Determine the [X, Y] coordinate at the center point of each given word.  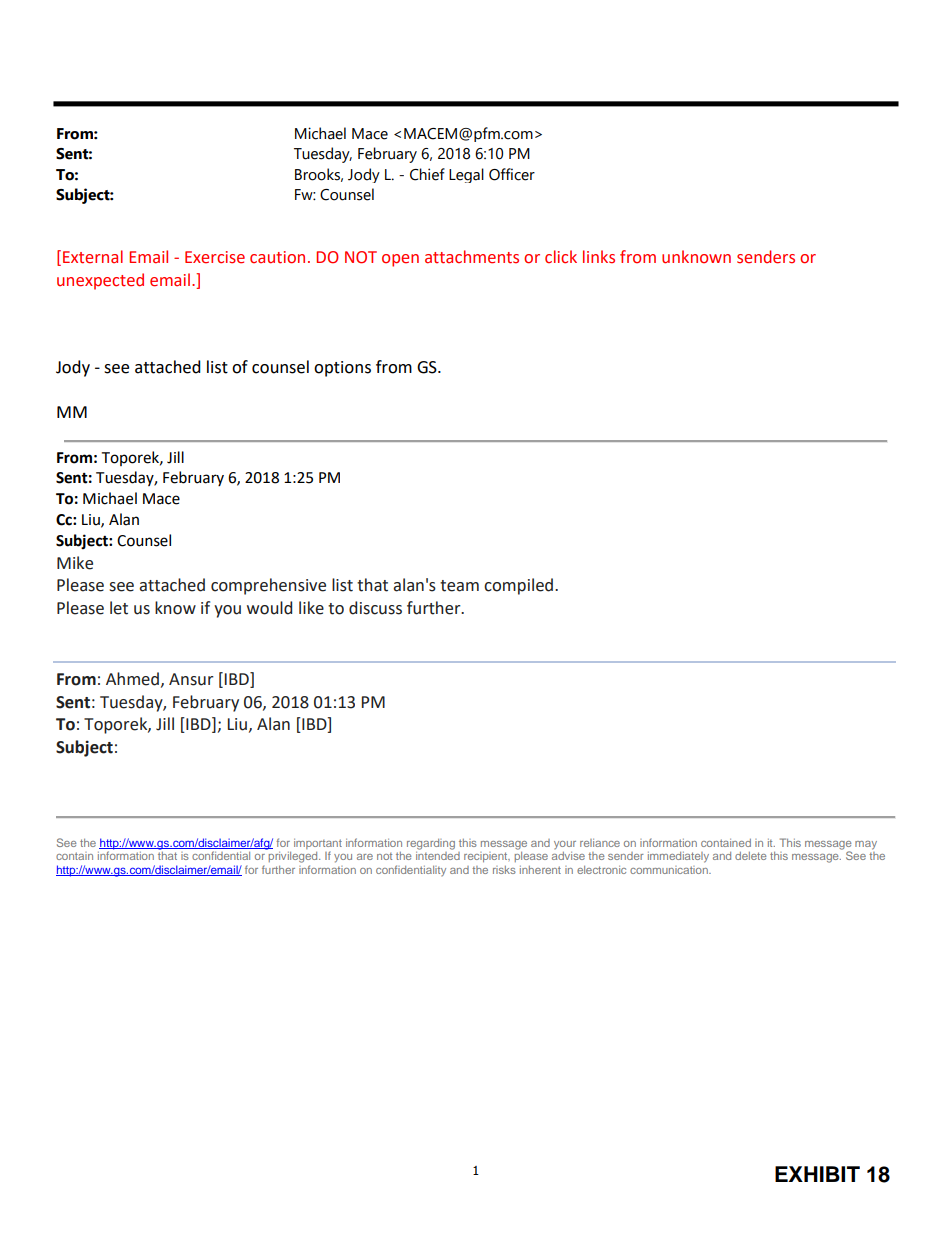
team [459, 586]
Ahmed [134, 679]
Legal [466, 175]
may [866, 845]
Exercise [215, 257]
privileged [293, 856]
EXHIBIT [817, 1174]
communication [670, 870]
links [599, 257]
